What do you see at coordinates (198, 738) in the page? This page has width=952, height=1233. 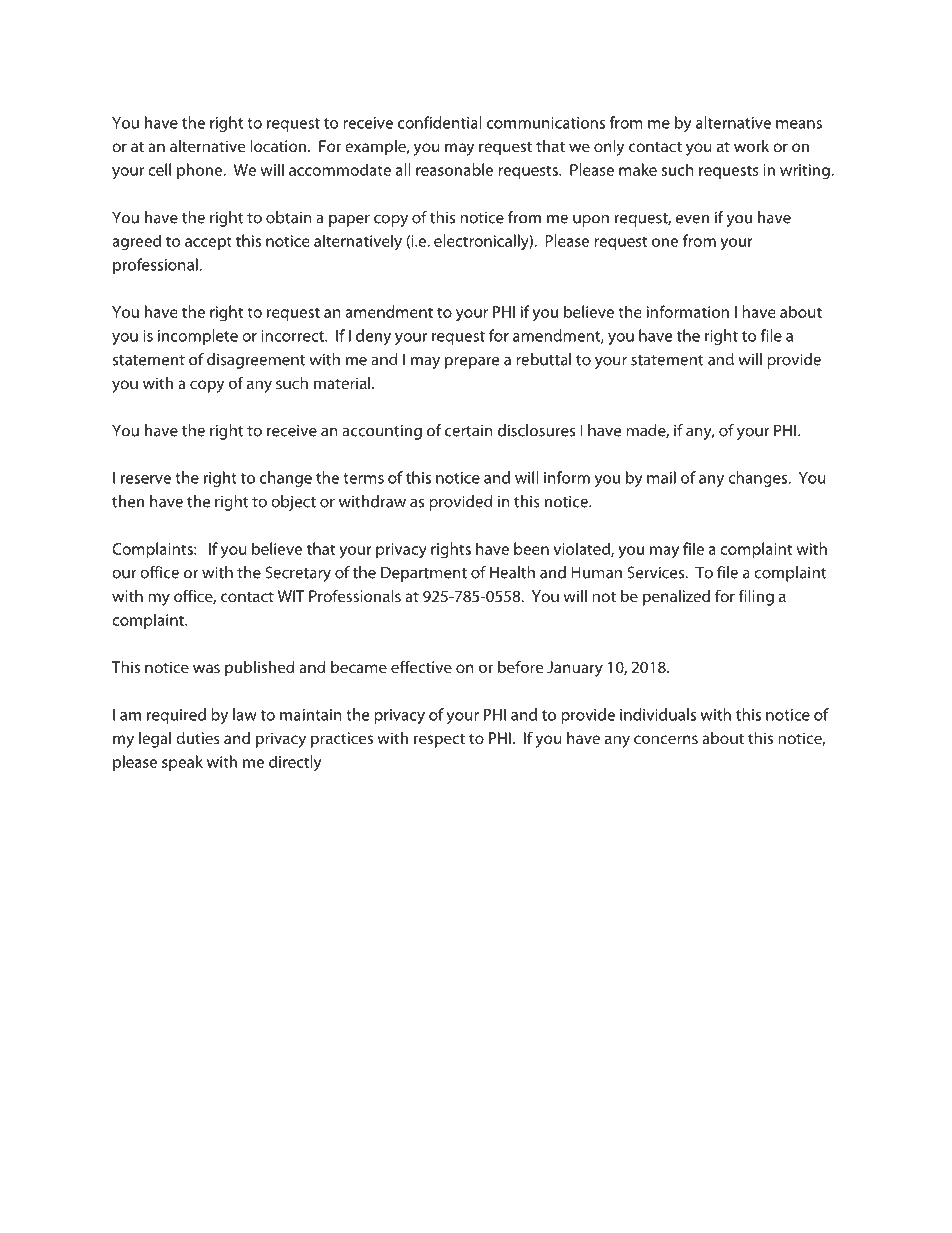 I see `duties` at bounding box center [198, 738].
